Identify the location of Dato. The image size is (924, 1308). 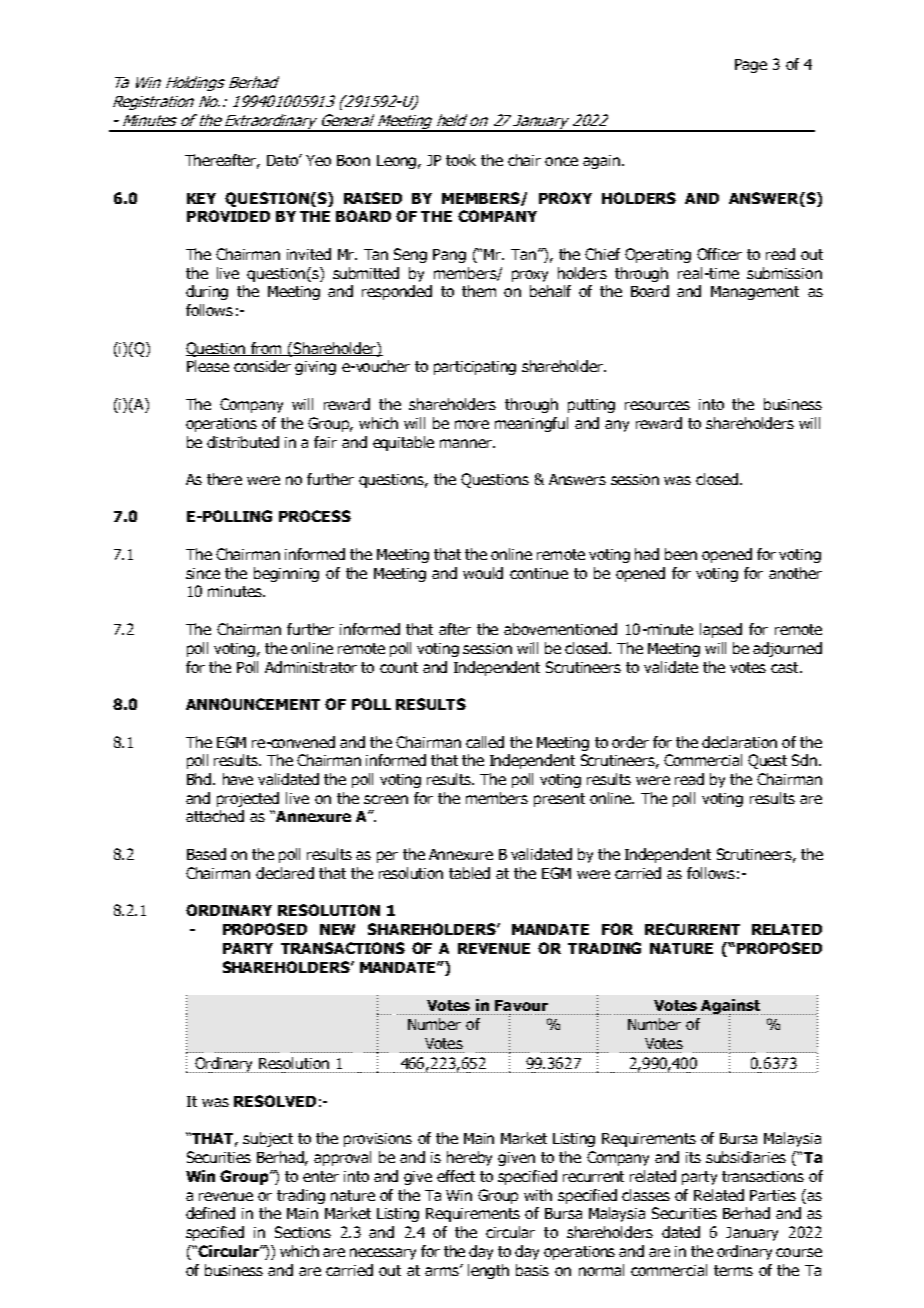
(283, 160).
